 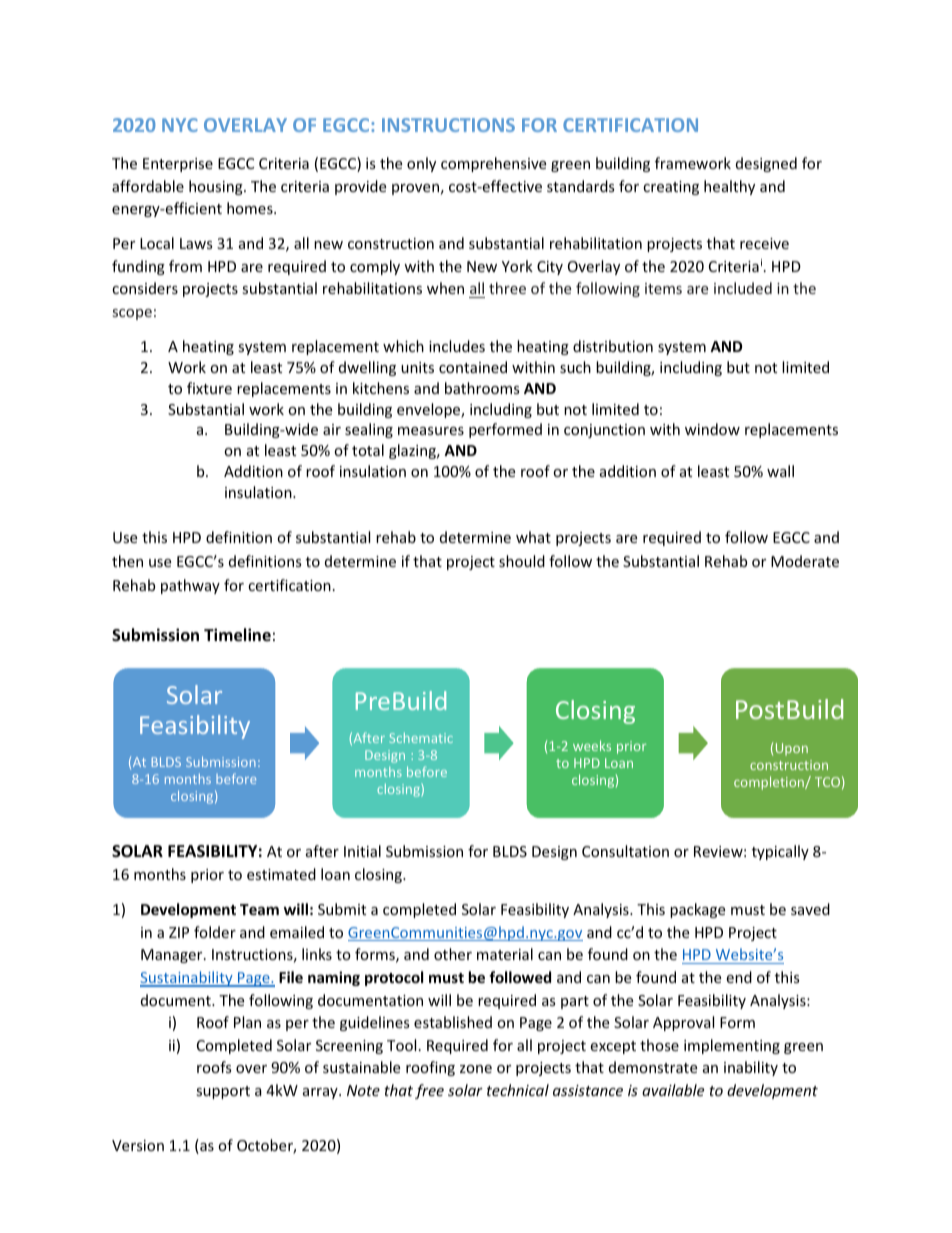 I want to click on Timeline, so click(x=237, y=635).
